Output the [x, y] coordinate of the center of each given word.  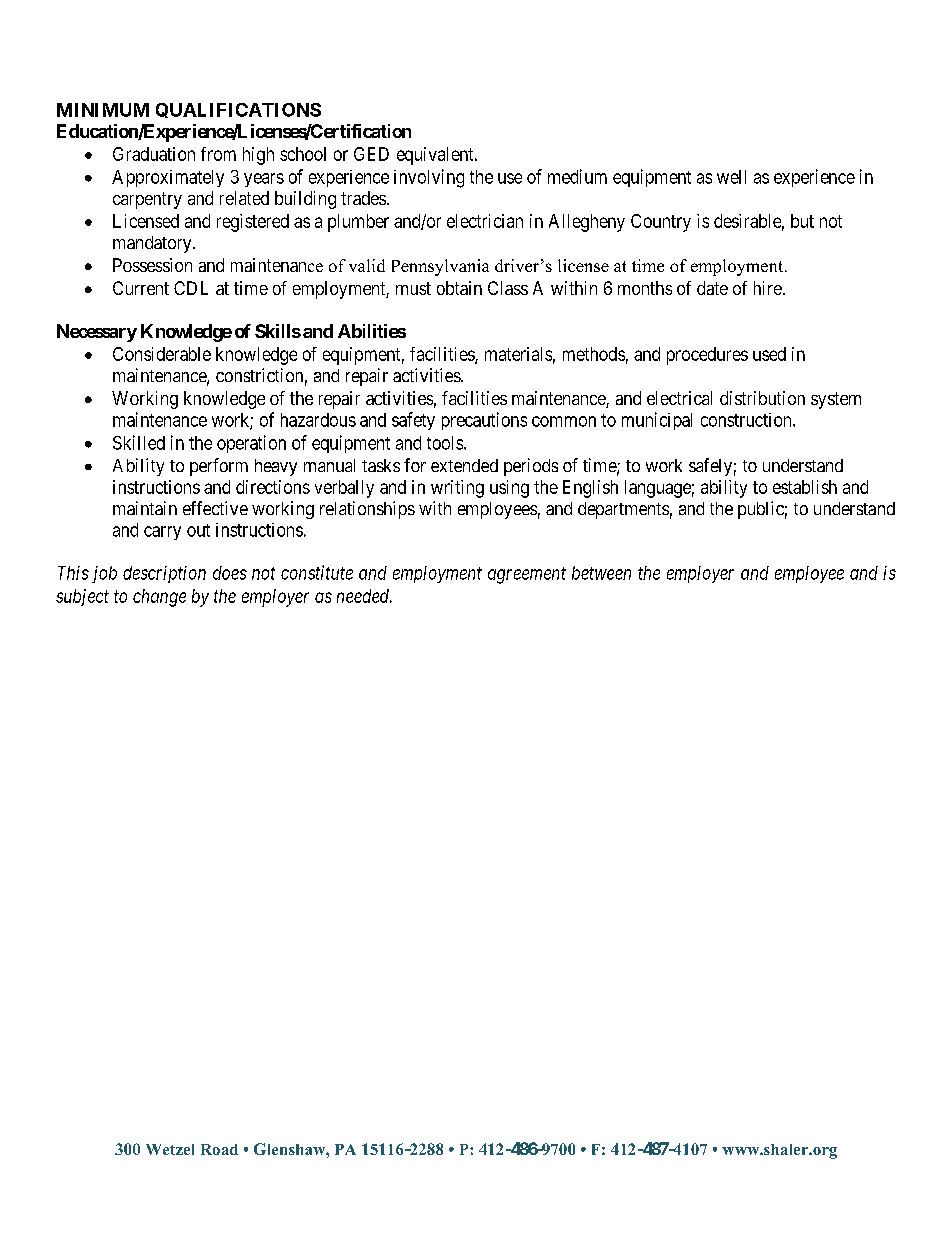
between [601, 573]
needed [364, 596]
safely [710, 467]
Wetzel [170, 1149]
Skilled [139, 442]
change [159, 598]
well [731, 177]
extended [464, 465]
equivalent [436, 156]
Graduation [154, 154]
